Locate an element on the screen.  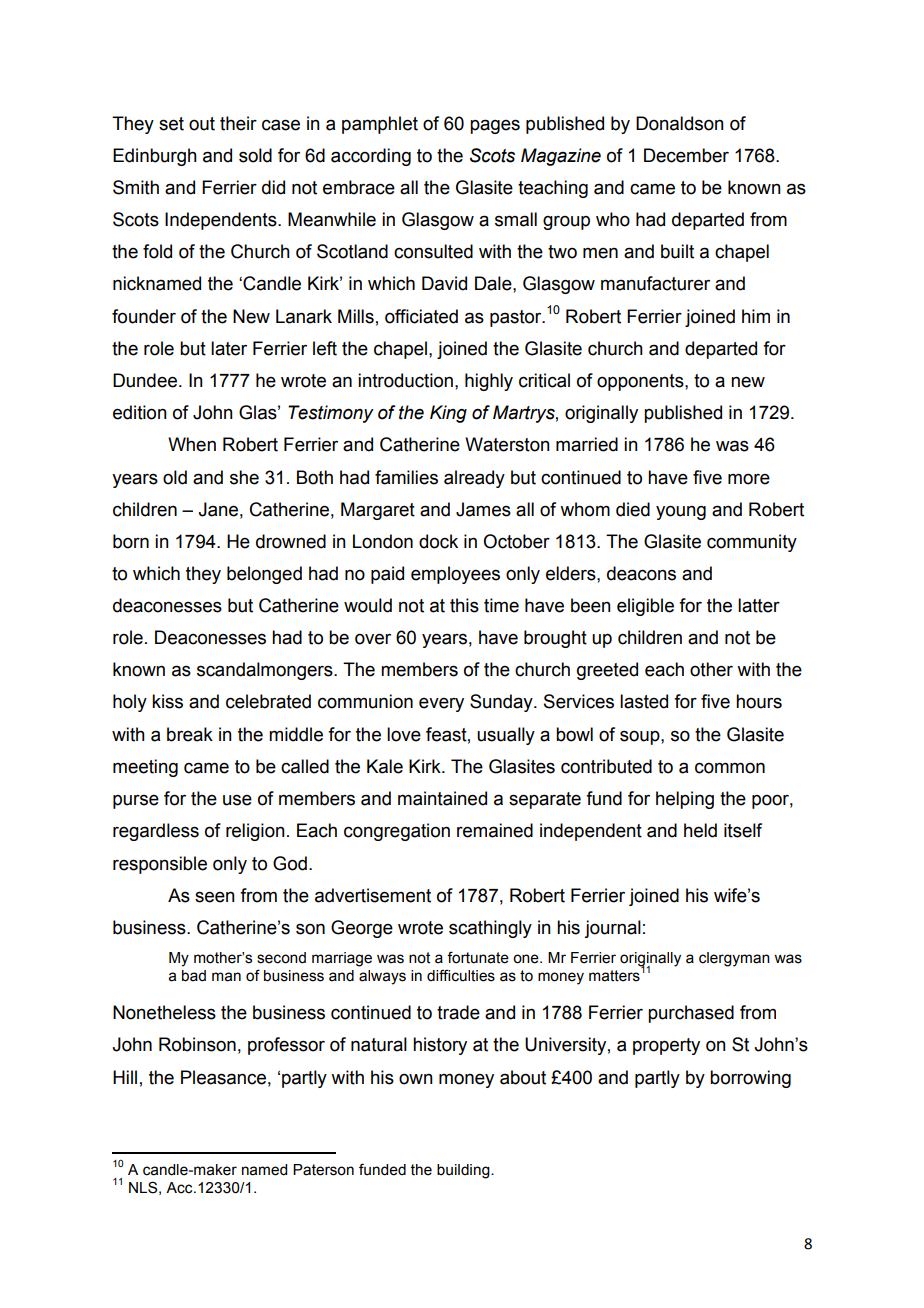
eligible is located at coordinates (645, 607).
